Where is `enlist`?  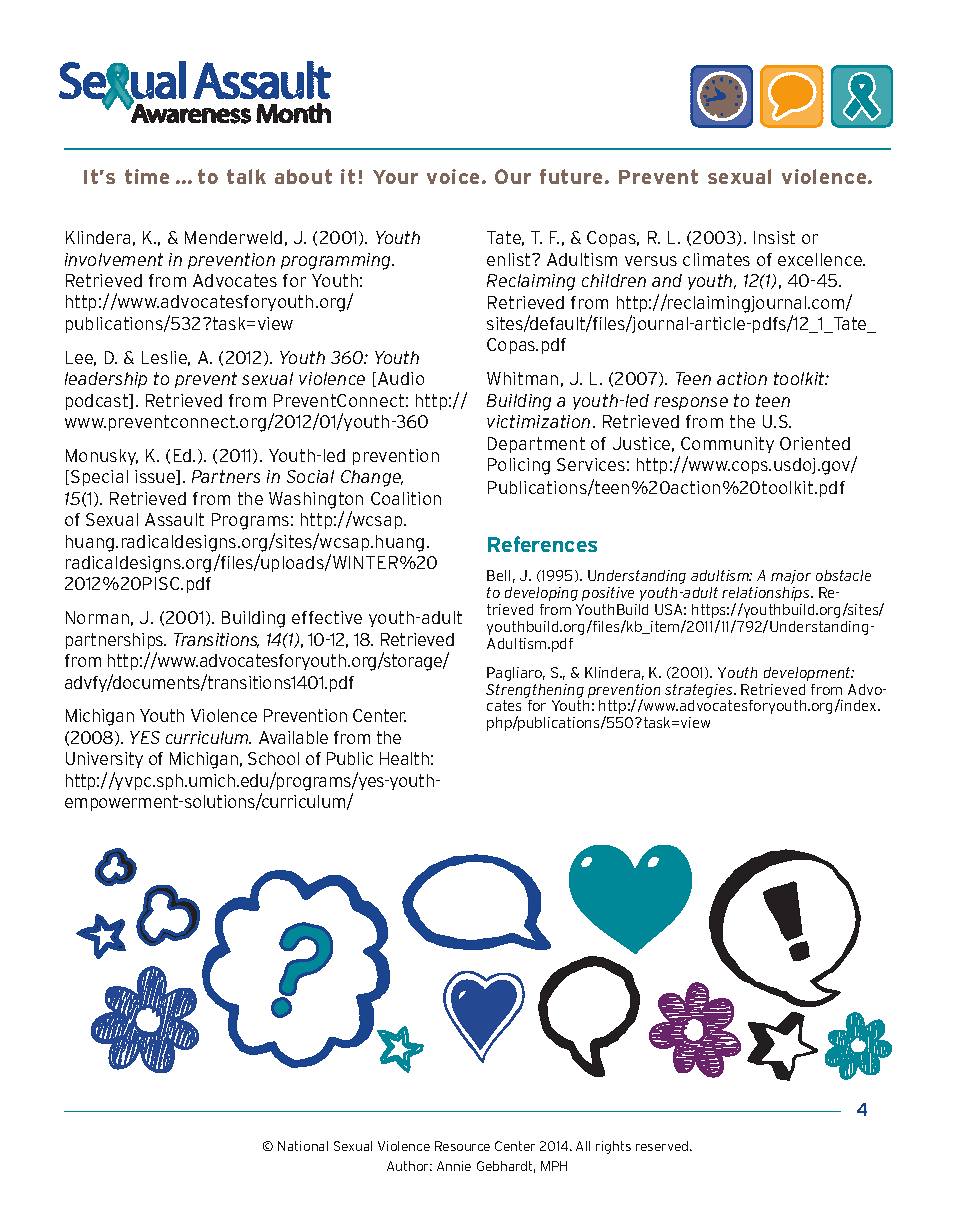 enlist is located at coordinates (510, 259).
